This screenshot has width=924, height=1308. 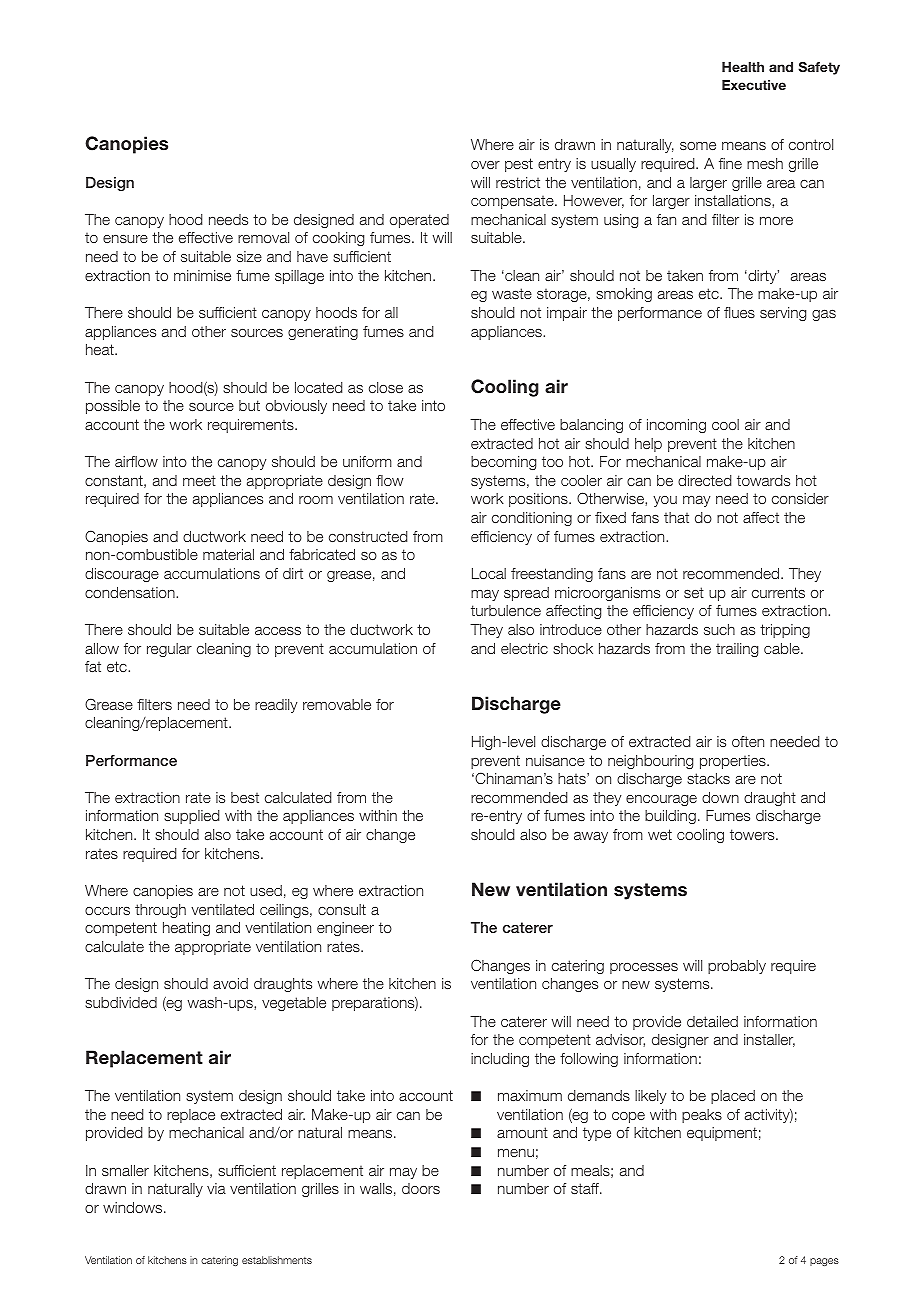 What do you see at coordinates (753, 834) in the screenshot?
I see `towers` at bounding box center [753, 834].
